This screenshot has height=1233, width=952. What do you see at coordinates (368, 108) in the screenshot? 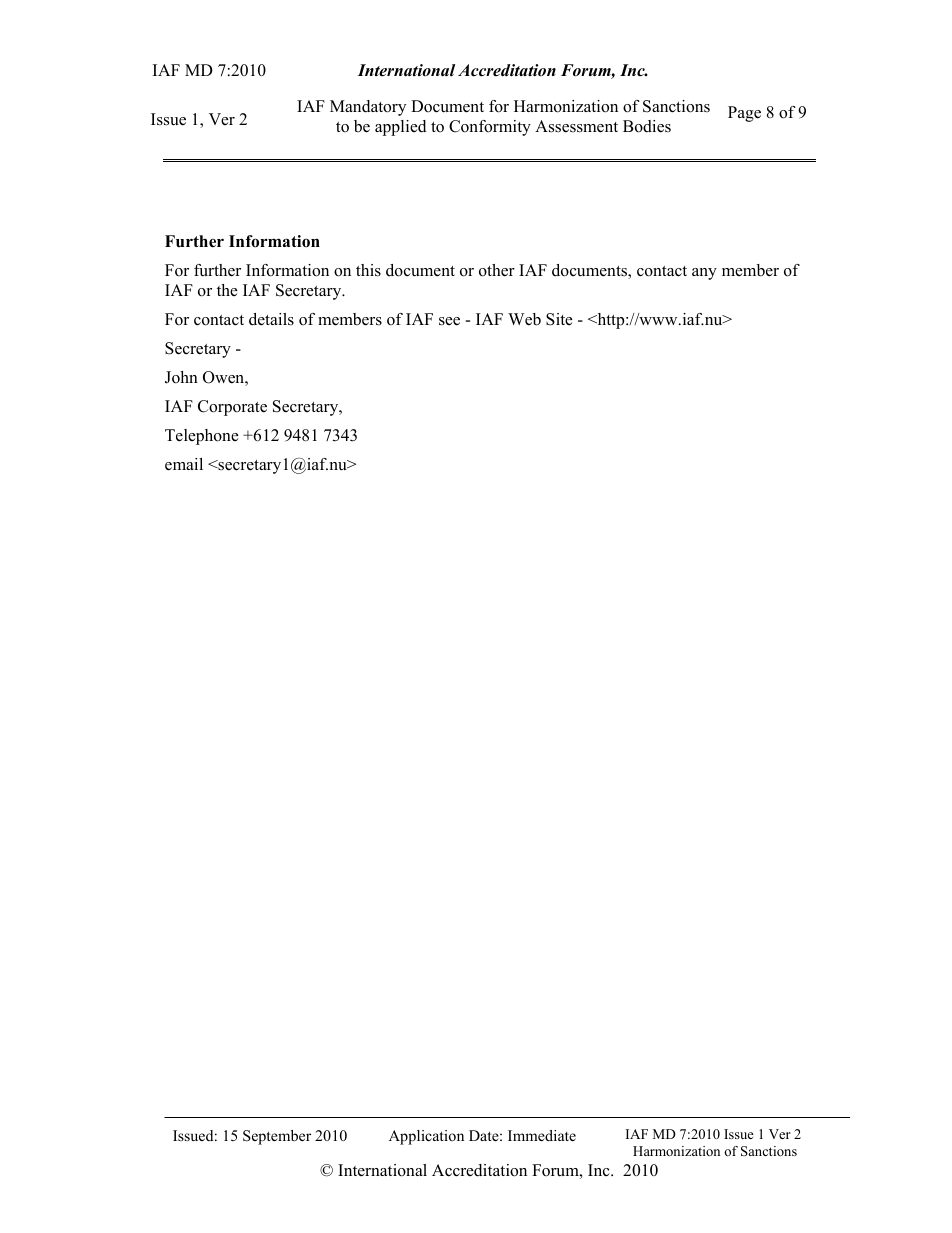
I see `Mandatory` at bounding box center [368, 108].
